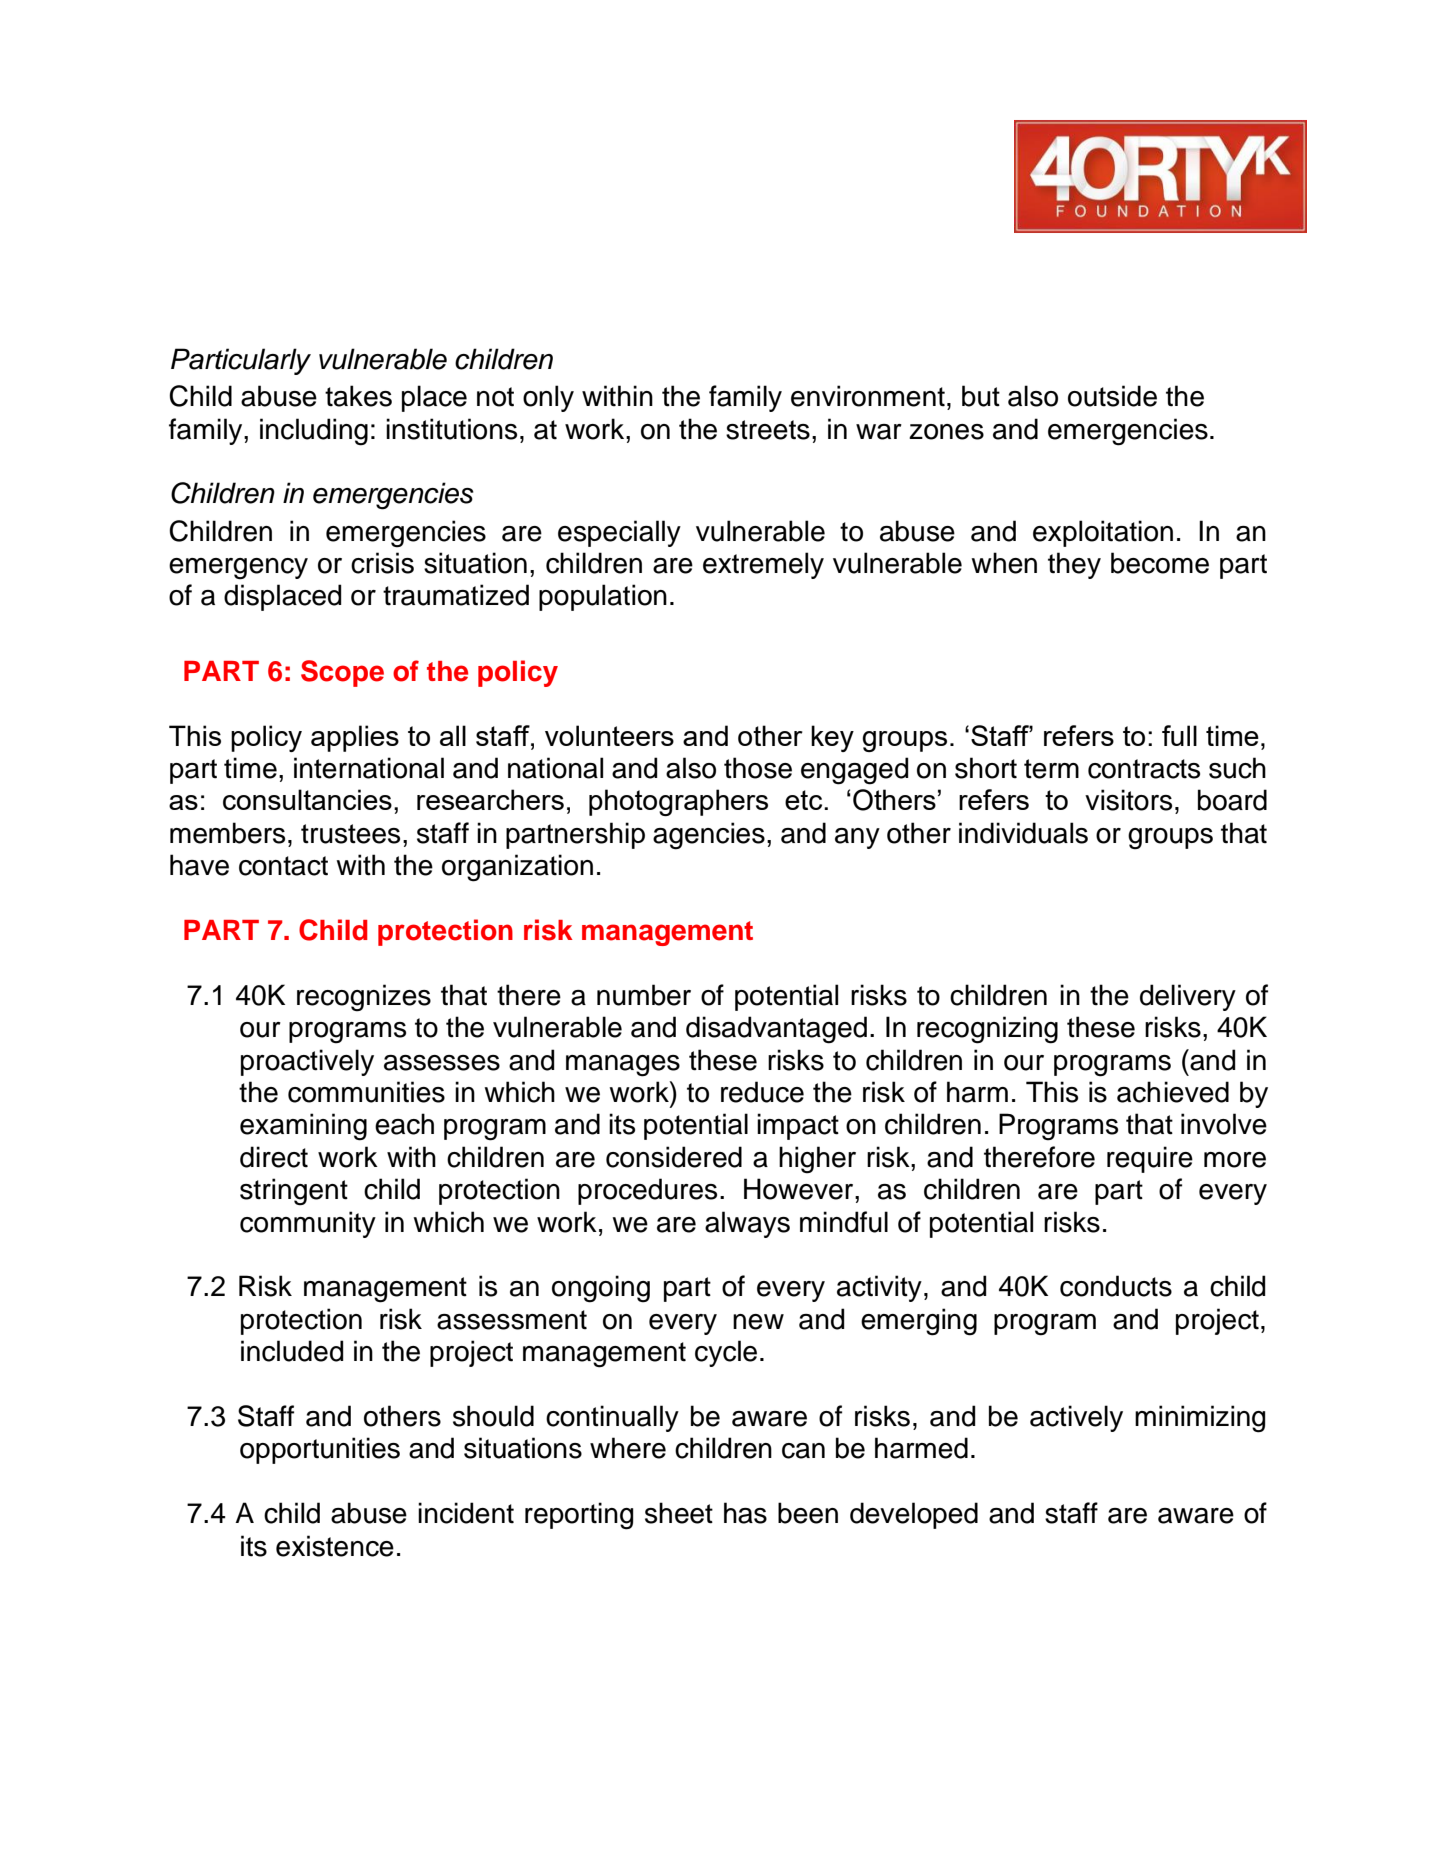 This page has width=1437, height=1859. What do you see at coordinates (314, 432) in the page?
I see `including` at bounding box center [314, 432].
